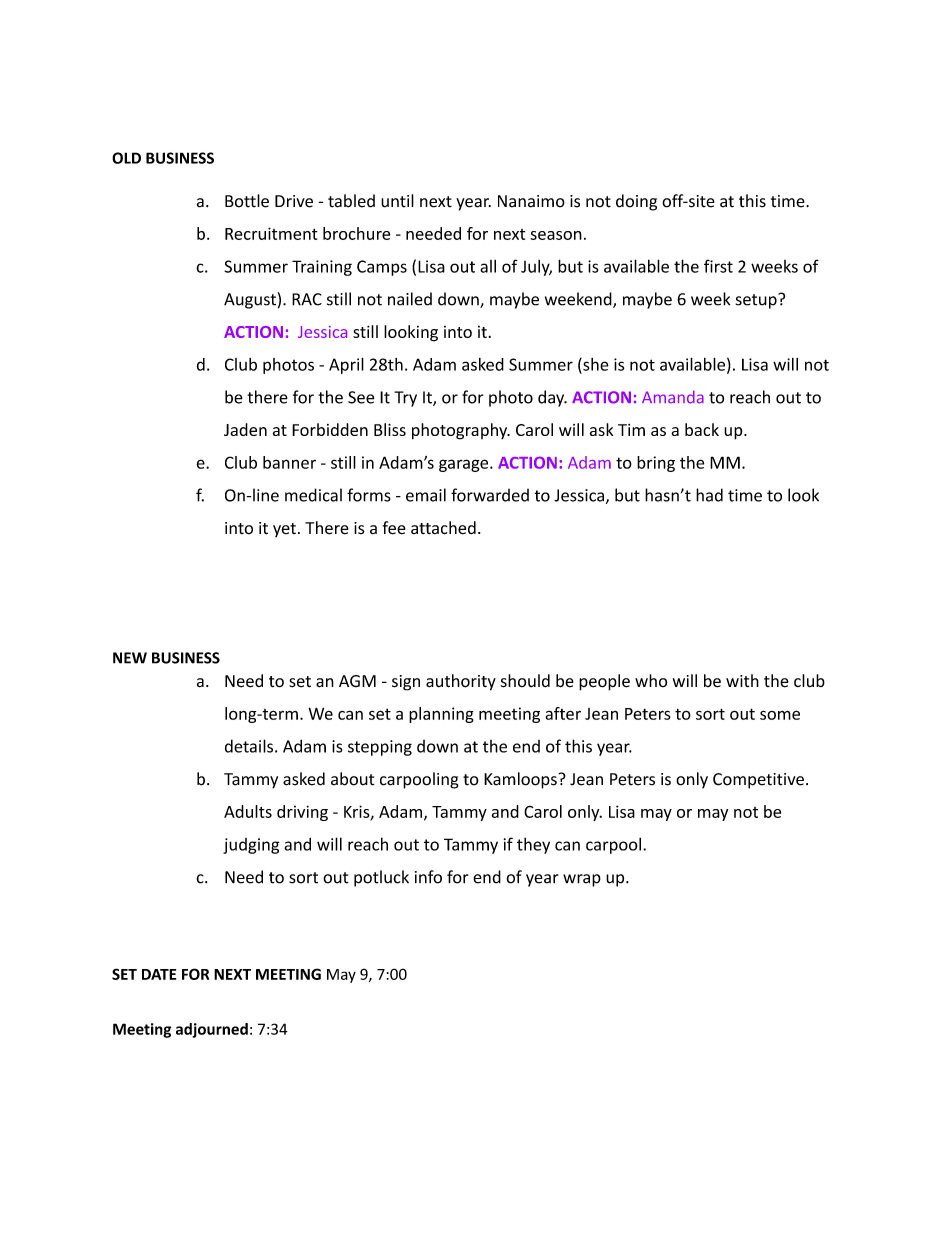 Image resolution: width=952 pixels, height=1233 pixels. I want to click on with, so click(742, 680).
